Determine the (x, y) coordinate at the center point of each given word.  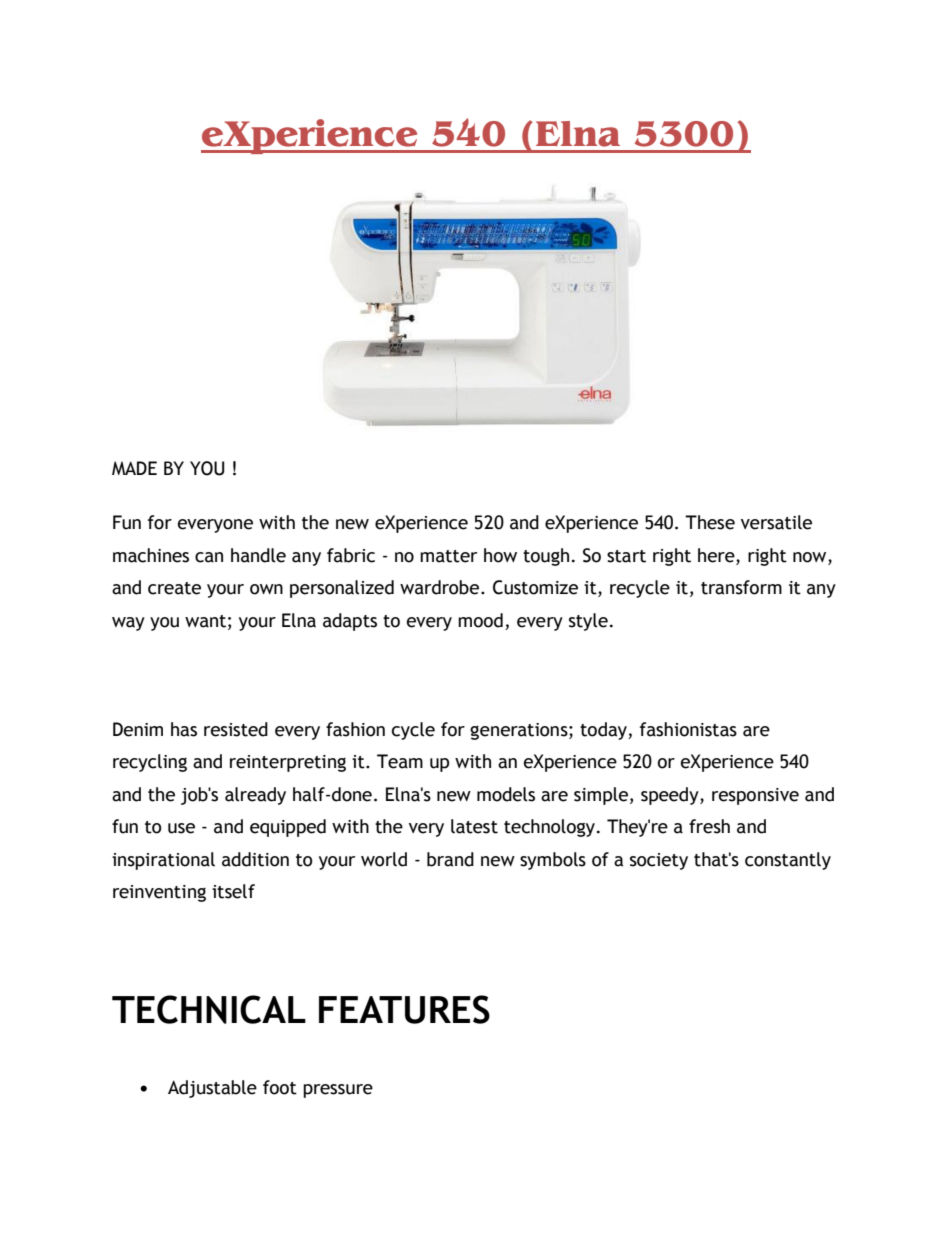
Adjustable (212, 1089)
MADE (134, 468)
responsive (755, 796)
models (506, 794)
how (500, 555)
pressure (338, 1091)
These (710, 522)
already (255, 796)
